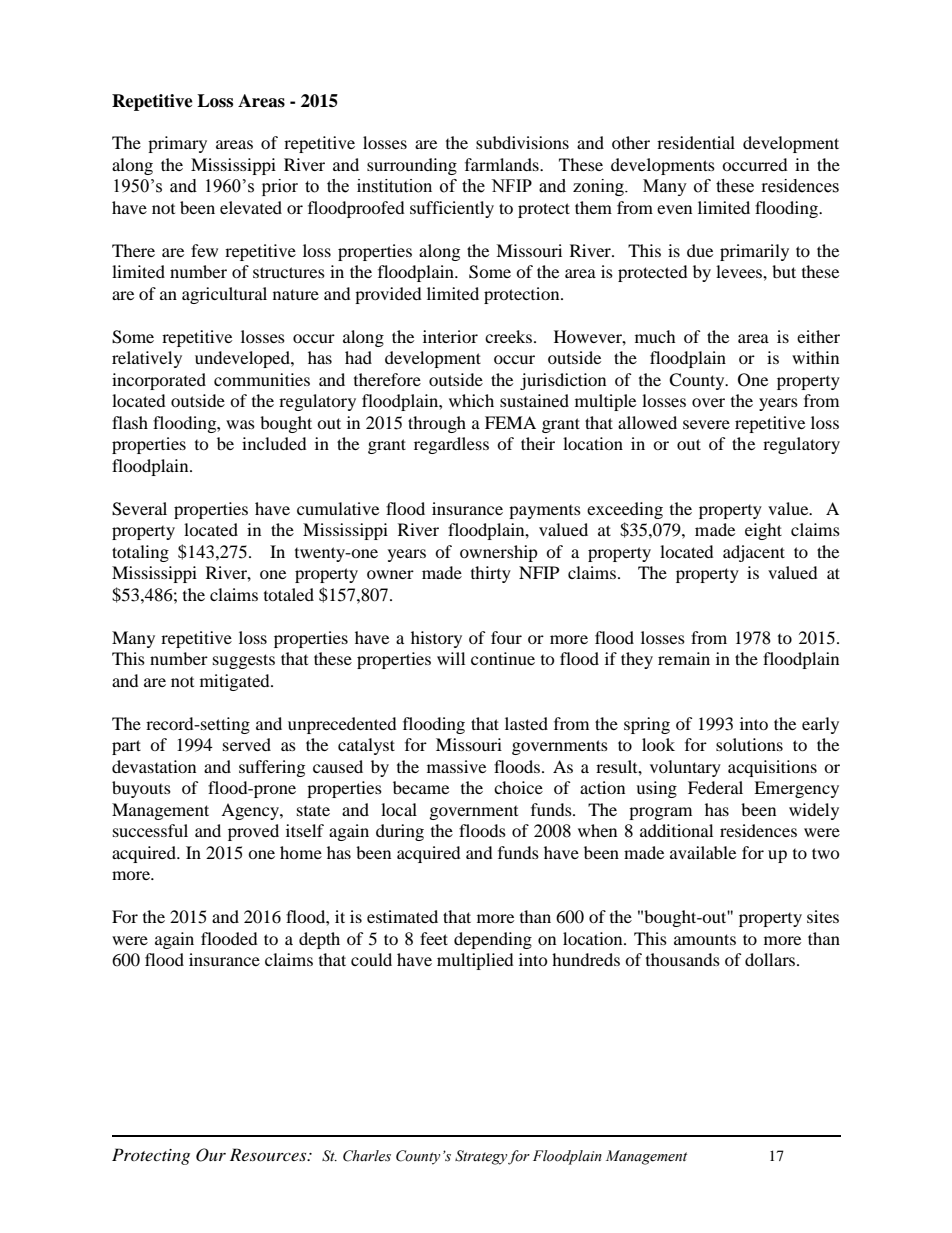 The width and height of the screenshot is (952, 1233). Describe the element at coordinates (684, 658) in the screenshot. I see `remain` at that location.
